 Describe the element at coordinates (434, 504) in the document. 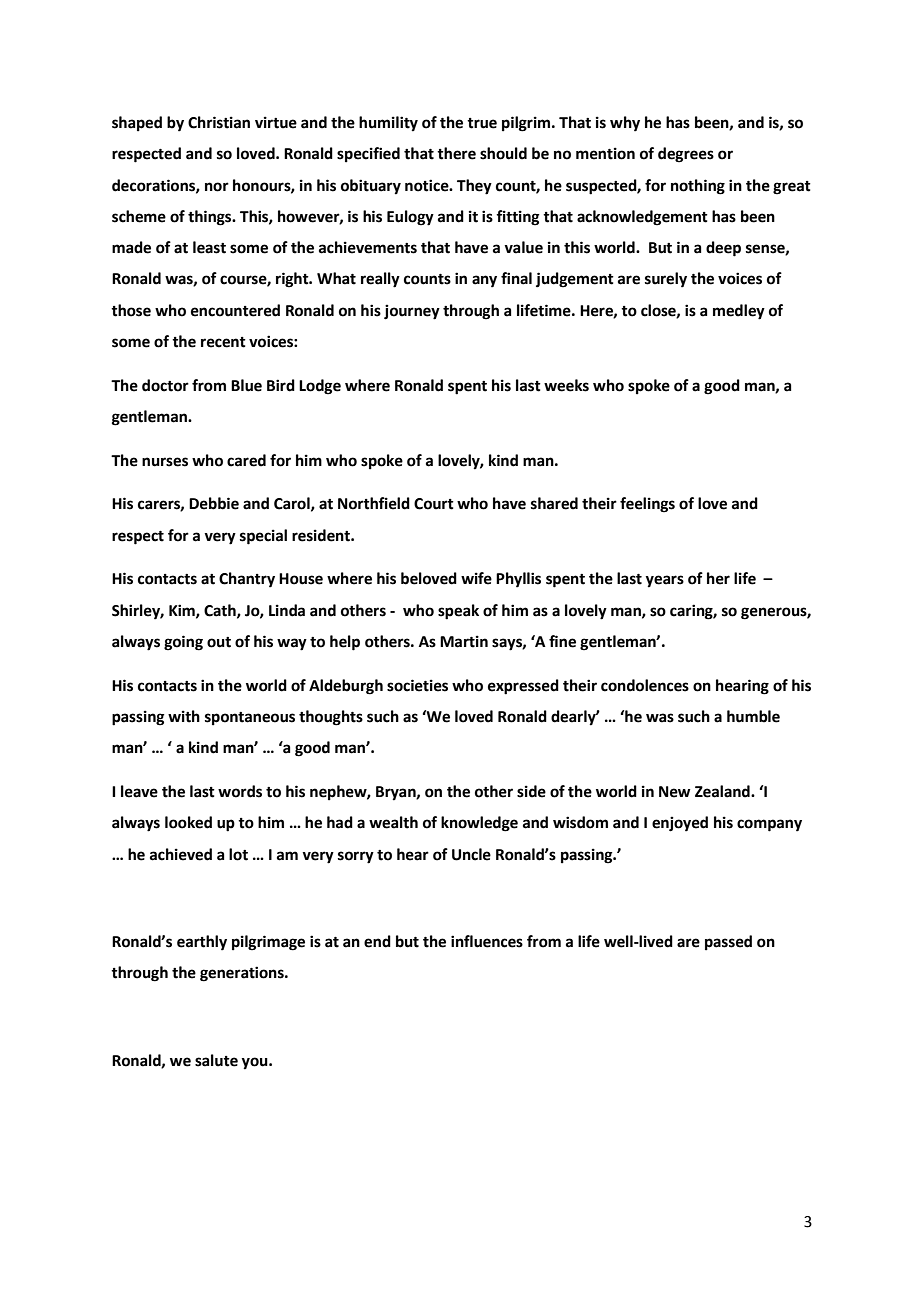

I see `Court` at that location.
